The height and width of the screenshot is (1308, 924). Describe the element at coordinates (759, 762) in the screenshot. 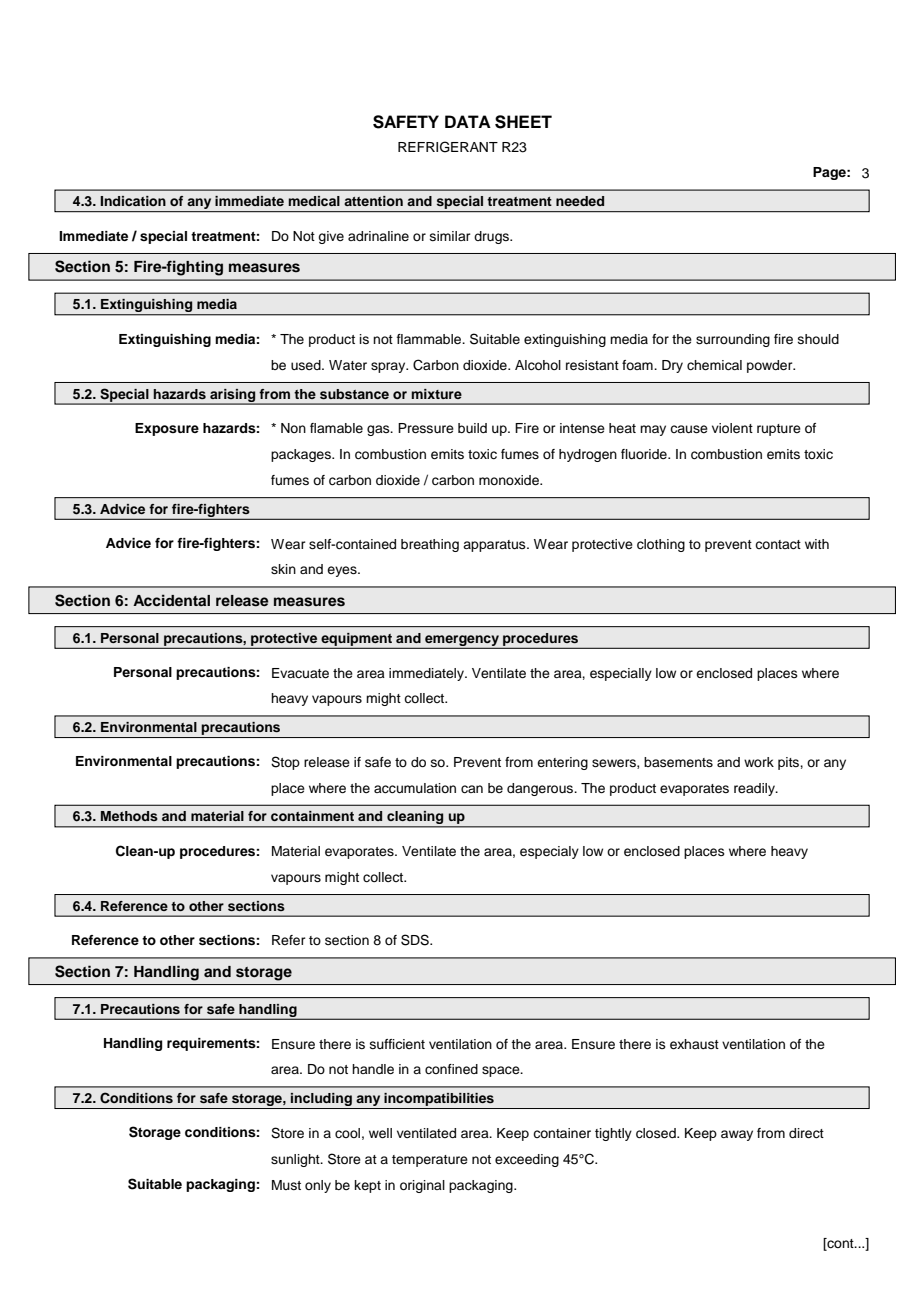

I see `work` at that location.
